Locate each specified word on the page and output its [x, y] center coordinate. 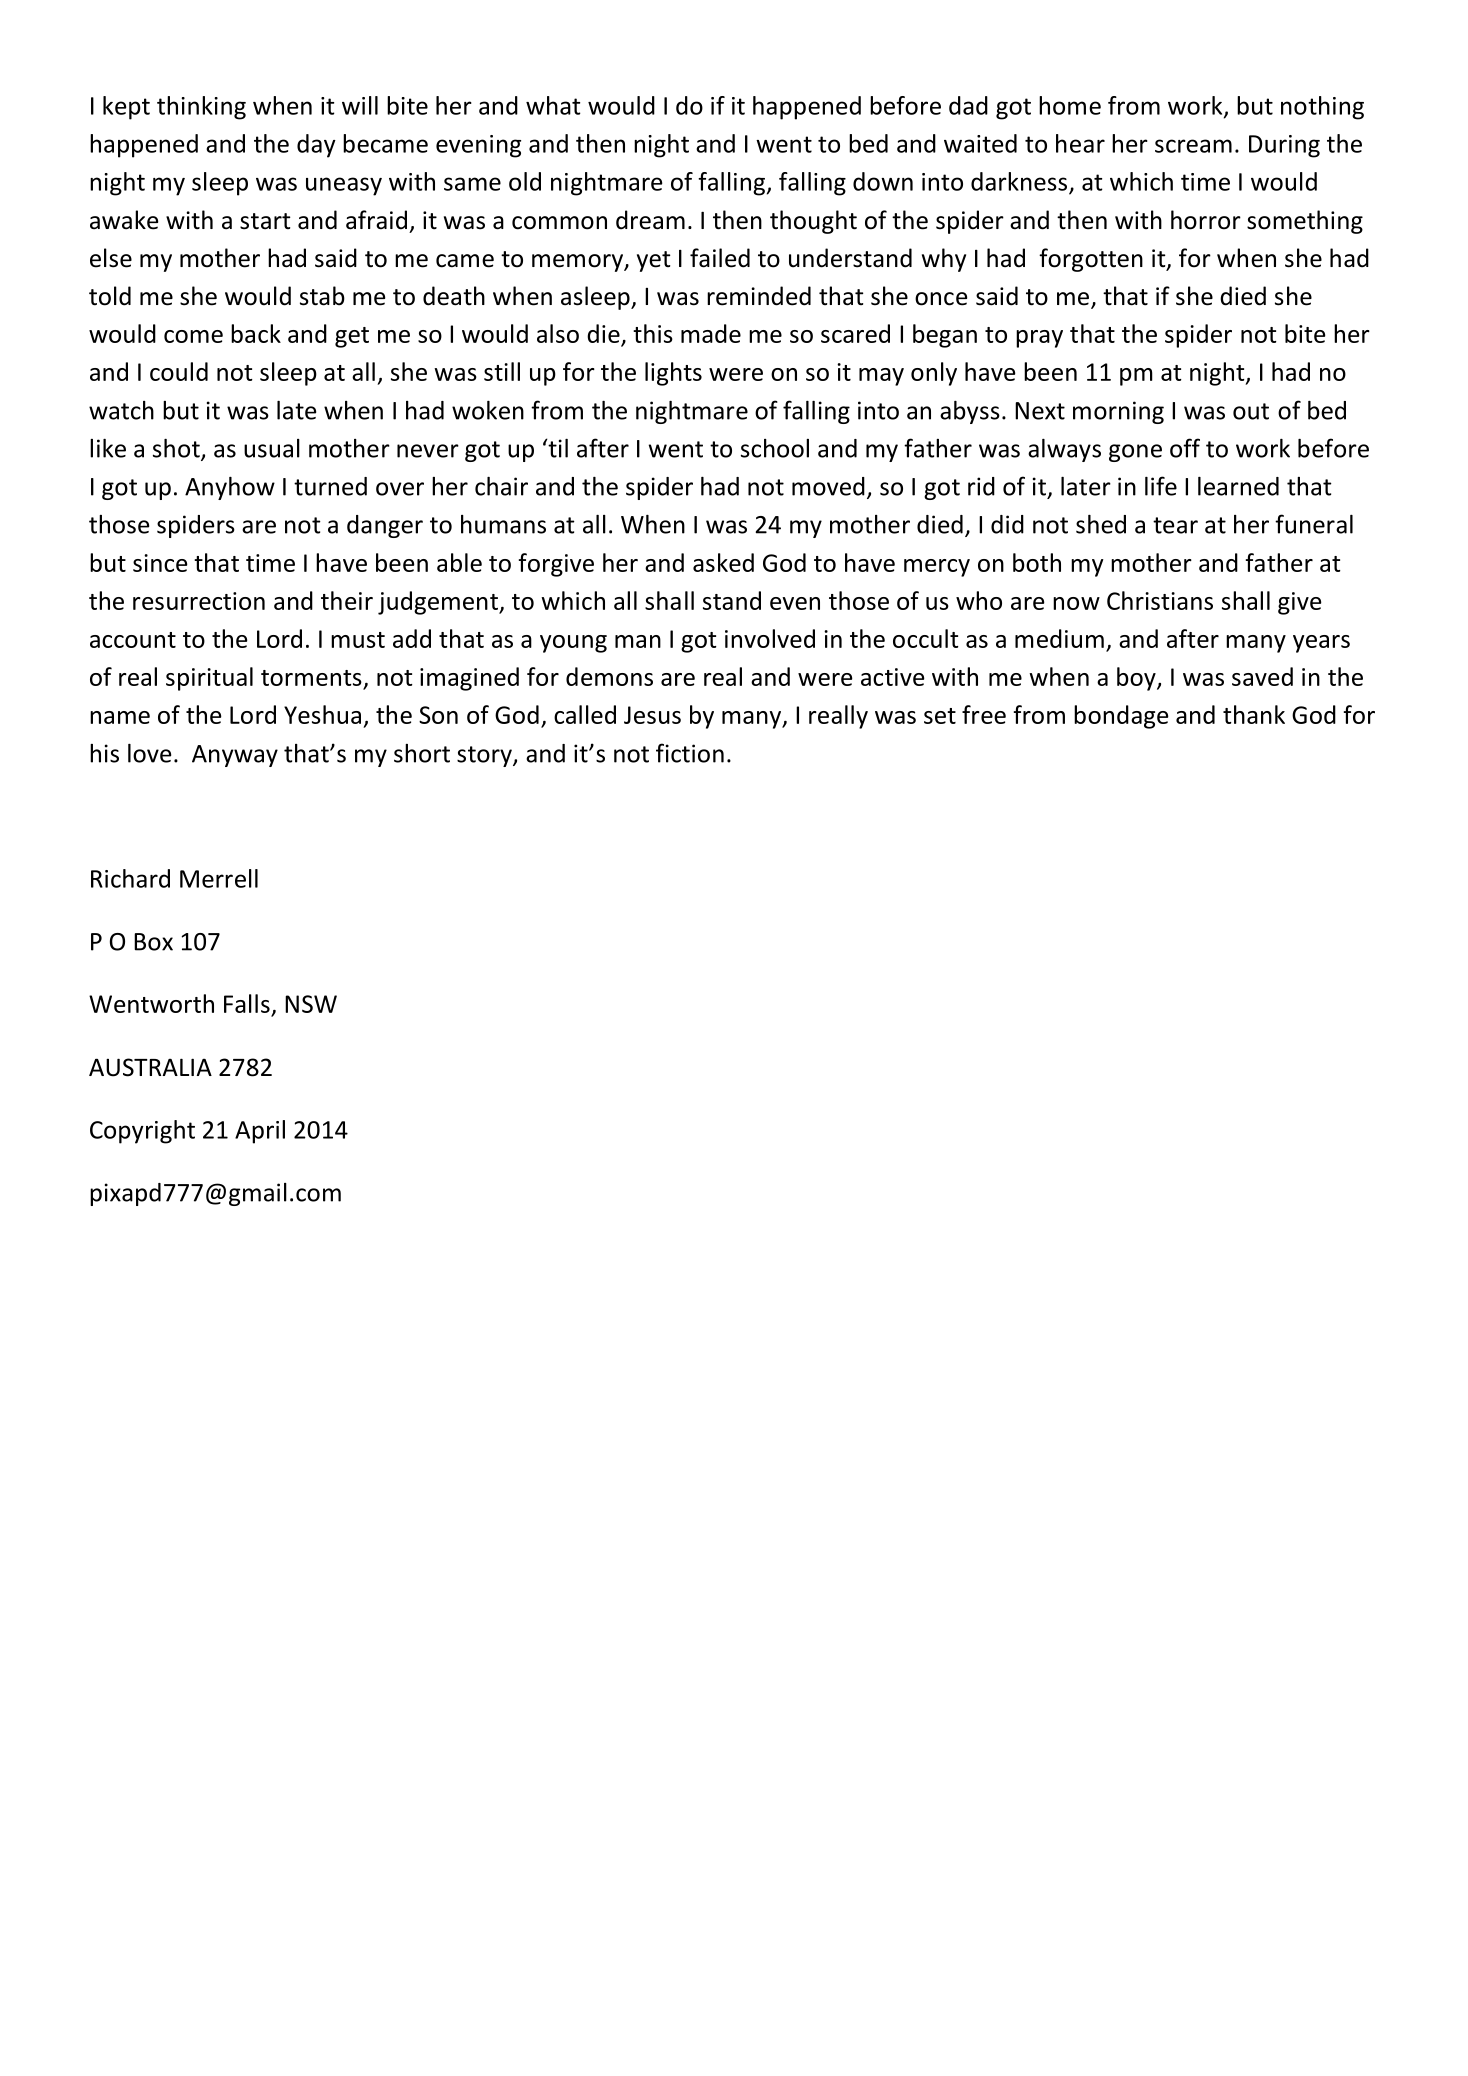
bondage [1121, 717]
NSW [311, 1004]
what [553, 105]
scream [1193, 146]
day [316, 146]
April [260, 1132]
